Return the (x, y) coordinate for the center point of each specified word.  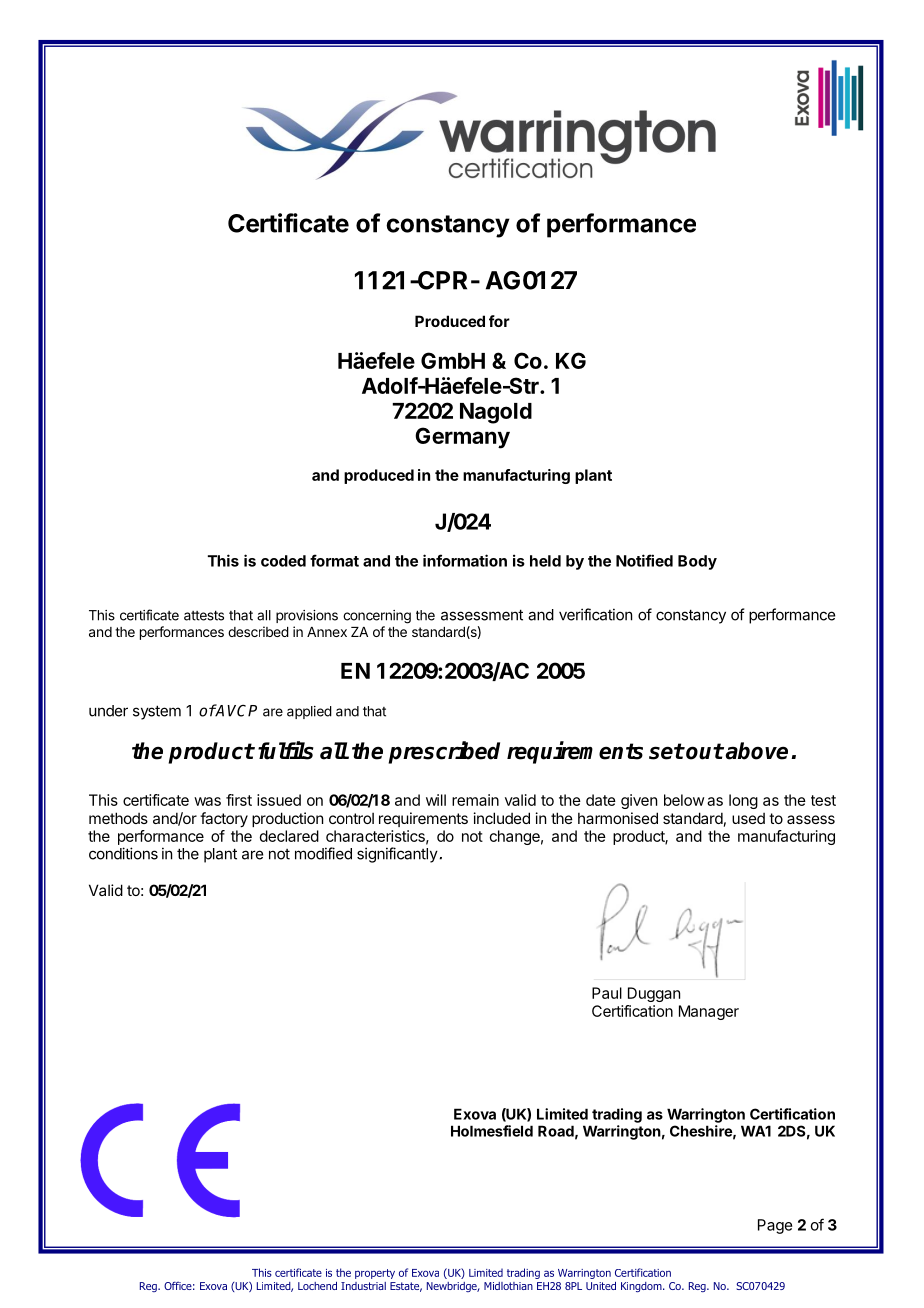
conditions (123, 853)
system (157, 712)
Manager (709, 1012)
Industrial (363, 1286)
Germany (462, 438)
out (704, 751)
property (375, 1274)
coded (283, 561)
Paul (607, 993)
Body (697, 562)
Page (775, 1226)
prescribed (444, 752)
